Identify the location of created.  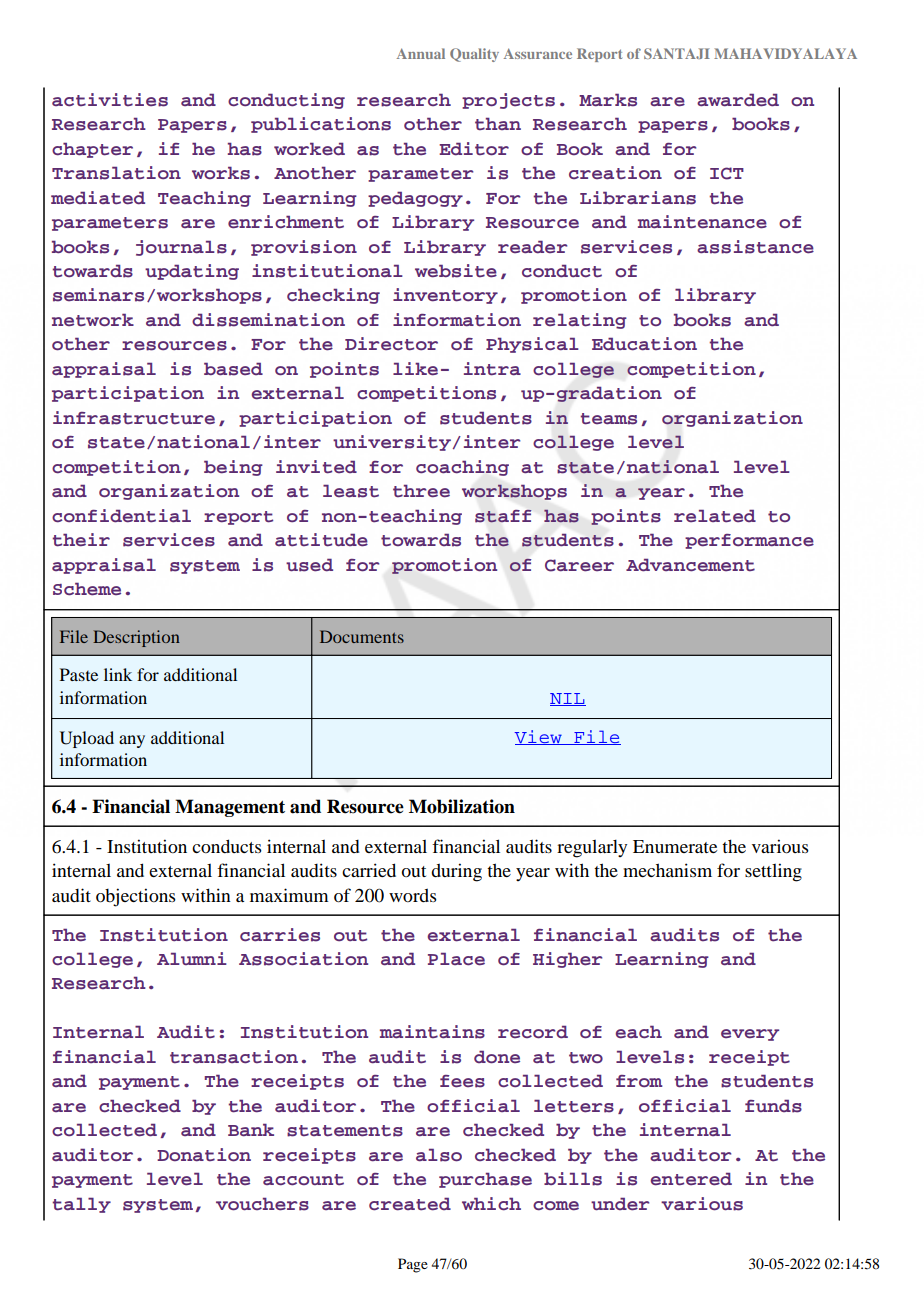
(410, 1204).
